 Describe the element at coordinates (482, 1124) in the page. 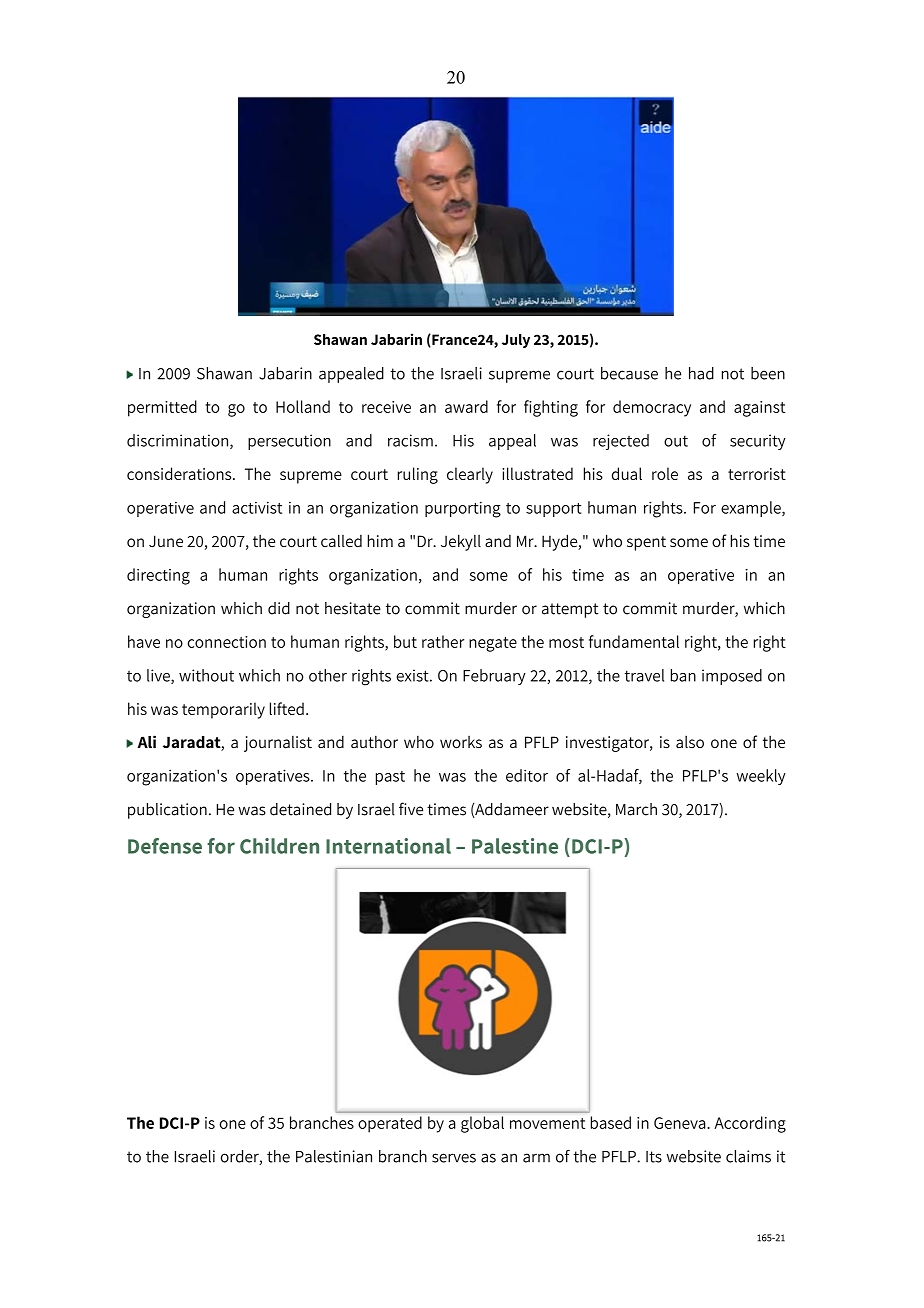

I see `global` at that location.
